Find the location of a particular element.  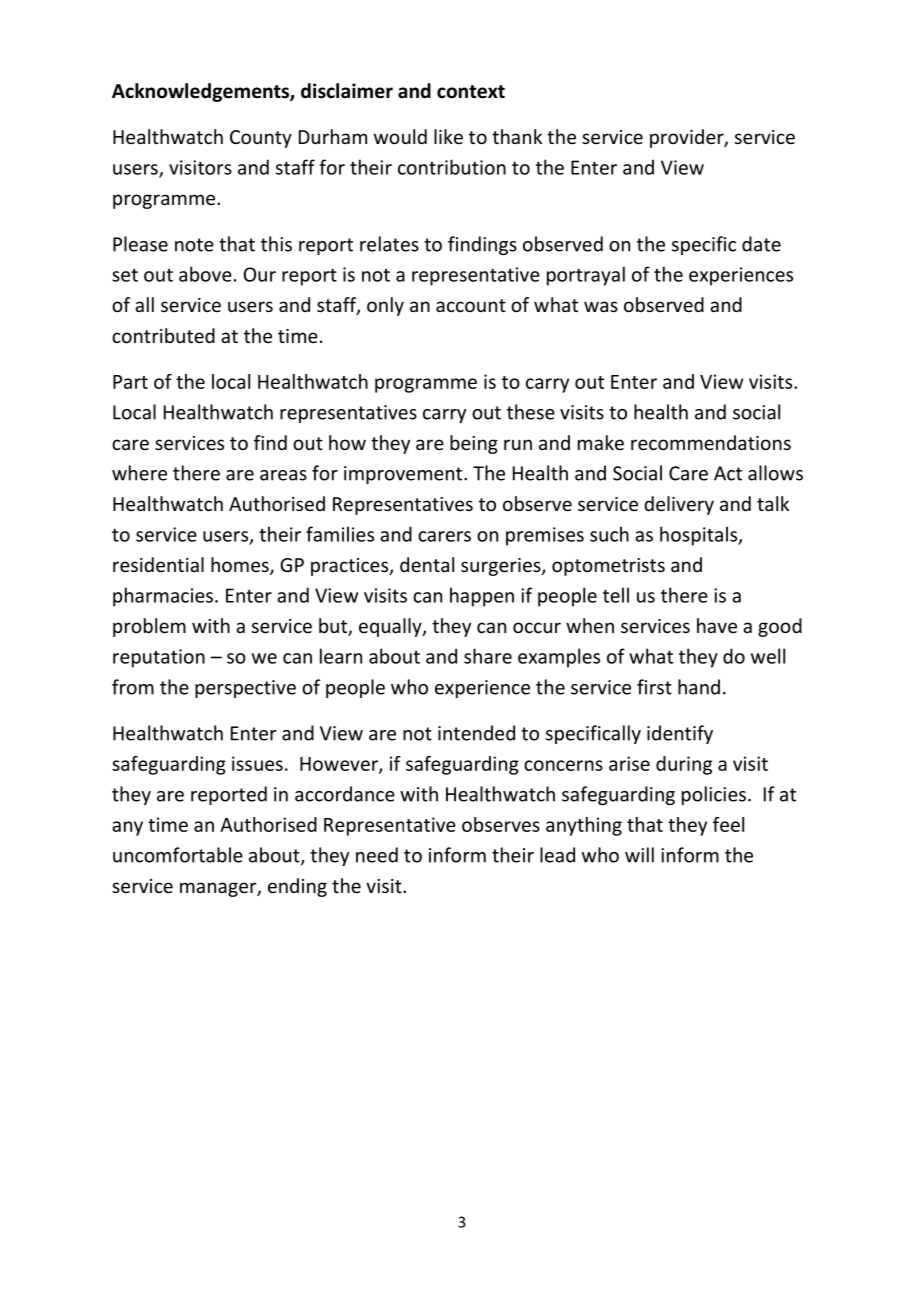

where is located at coordinates (139, 473).
